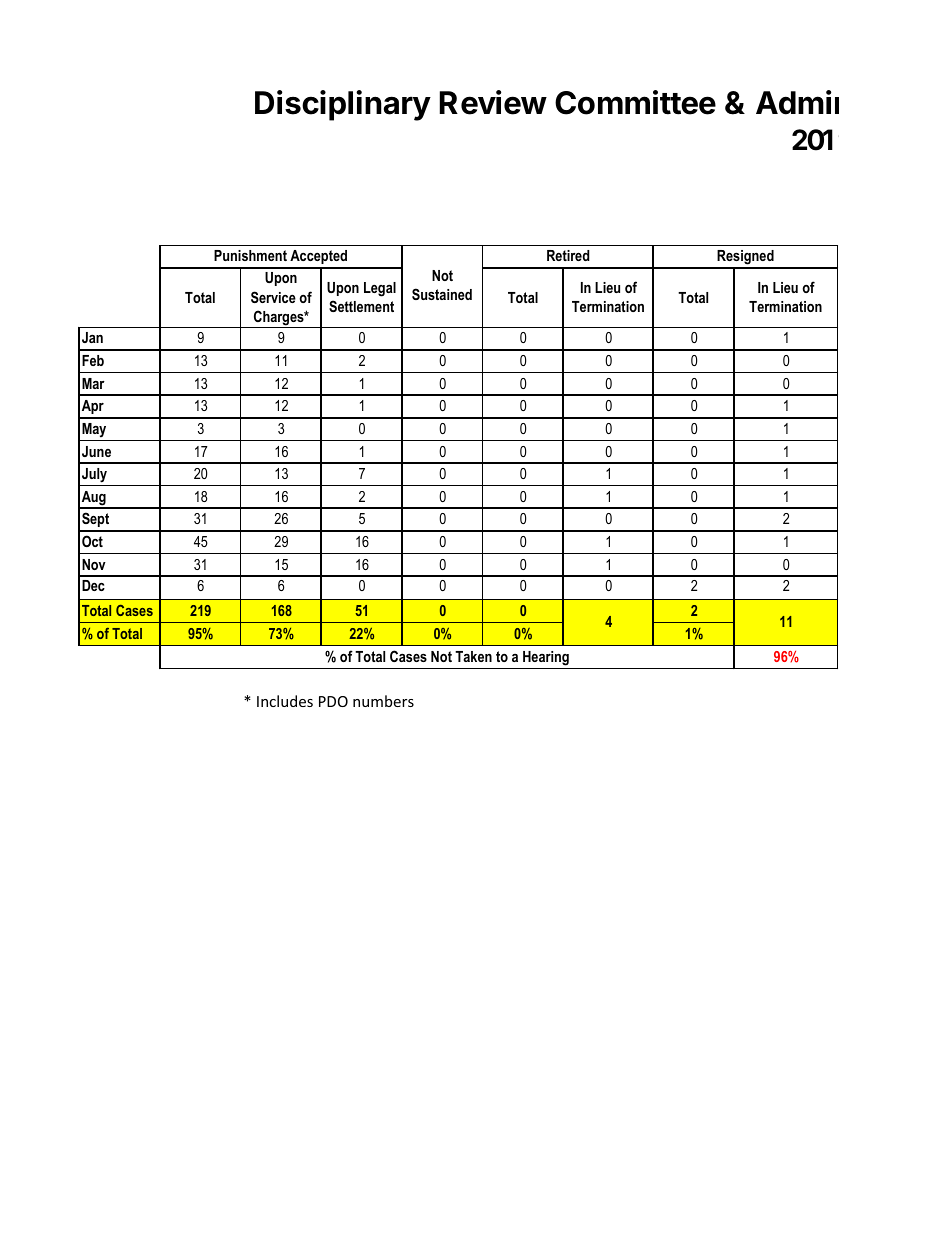 The image size is (952, 1233). What do you see at coordinates (635, 102) in the page?
I see `Committee` at bounding box center [635, 102].
